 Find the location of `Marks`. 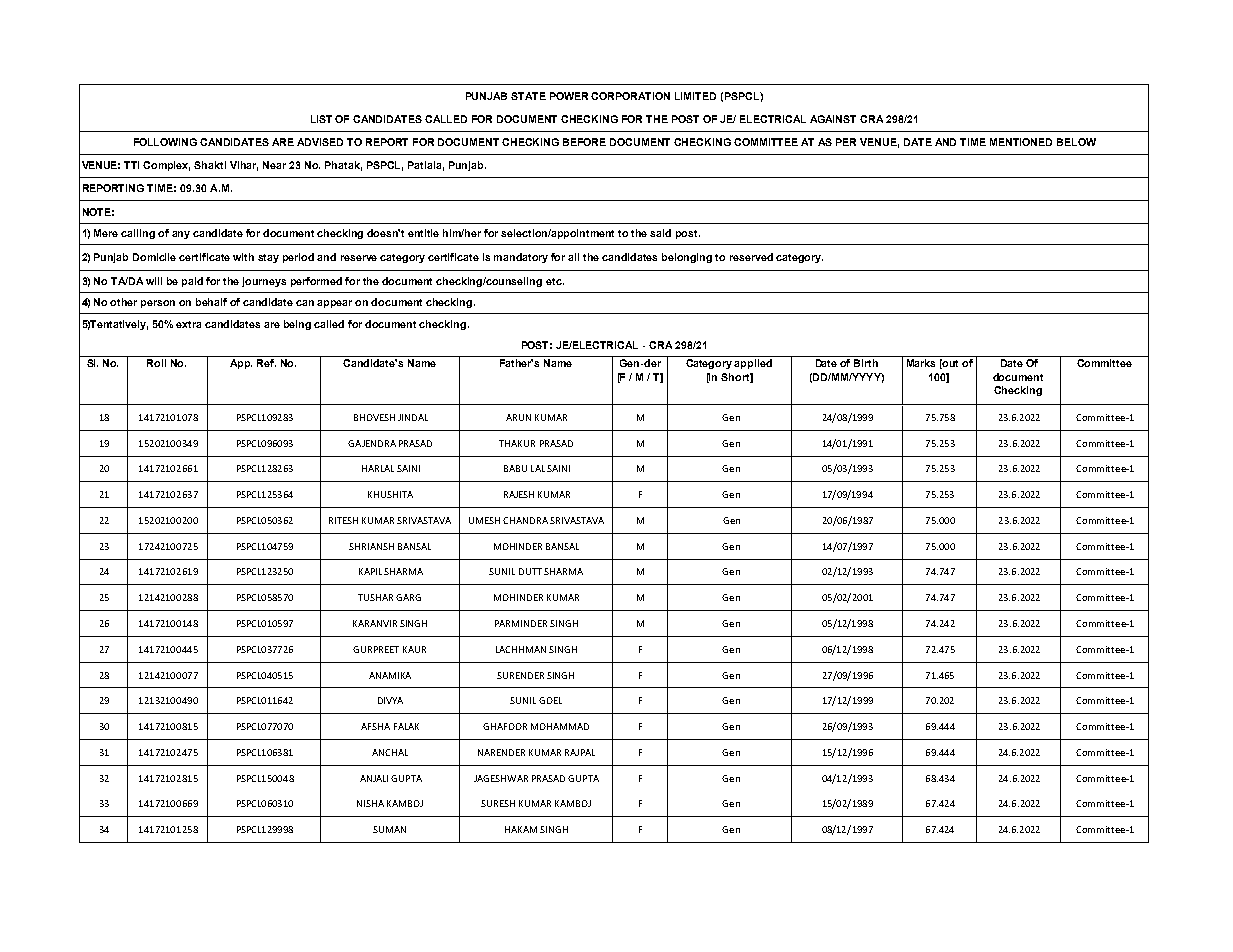

Marks is located at coordinates (921, 363).
